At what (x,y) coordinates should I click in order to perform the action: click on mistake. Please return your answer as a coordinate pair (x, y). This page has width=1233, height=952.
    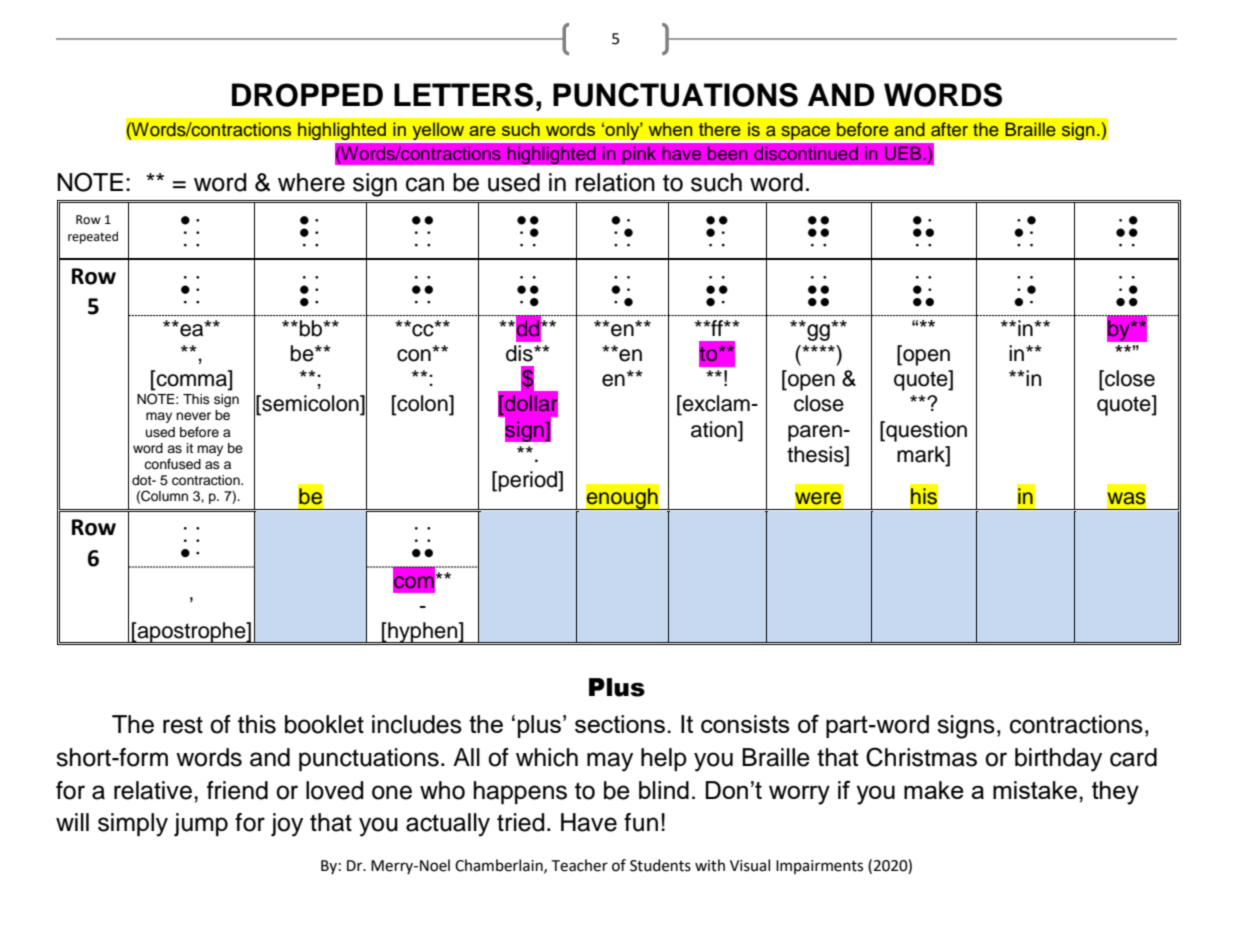
    Looking at the image, I should click on (1035, 790).
